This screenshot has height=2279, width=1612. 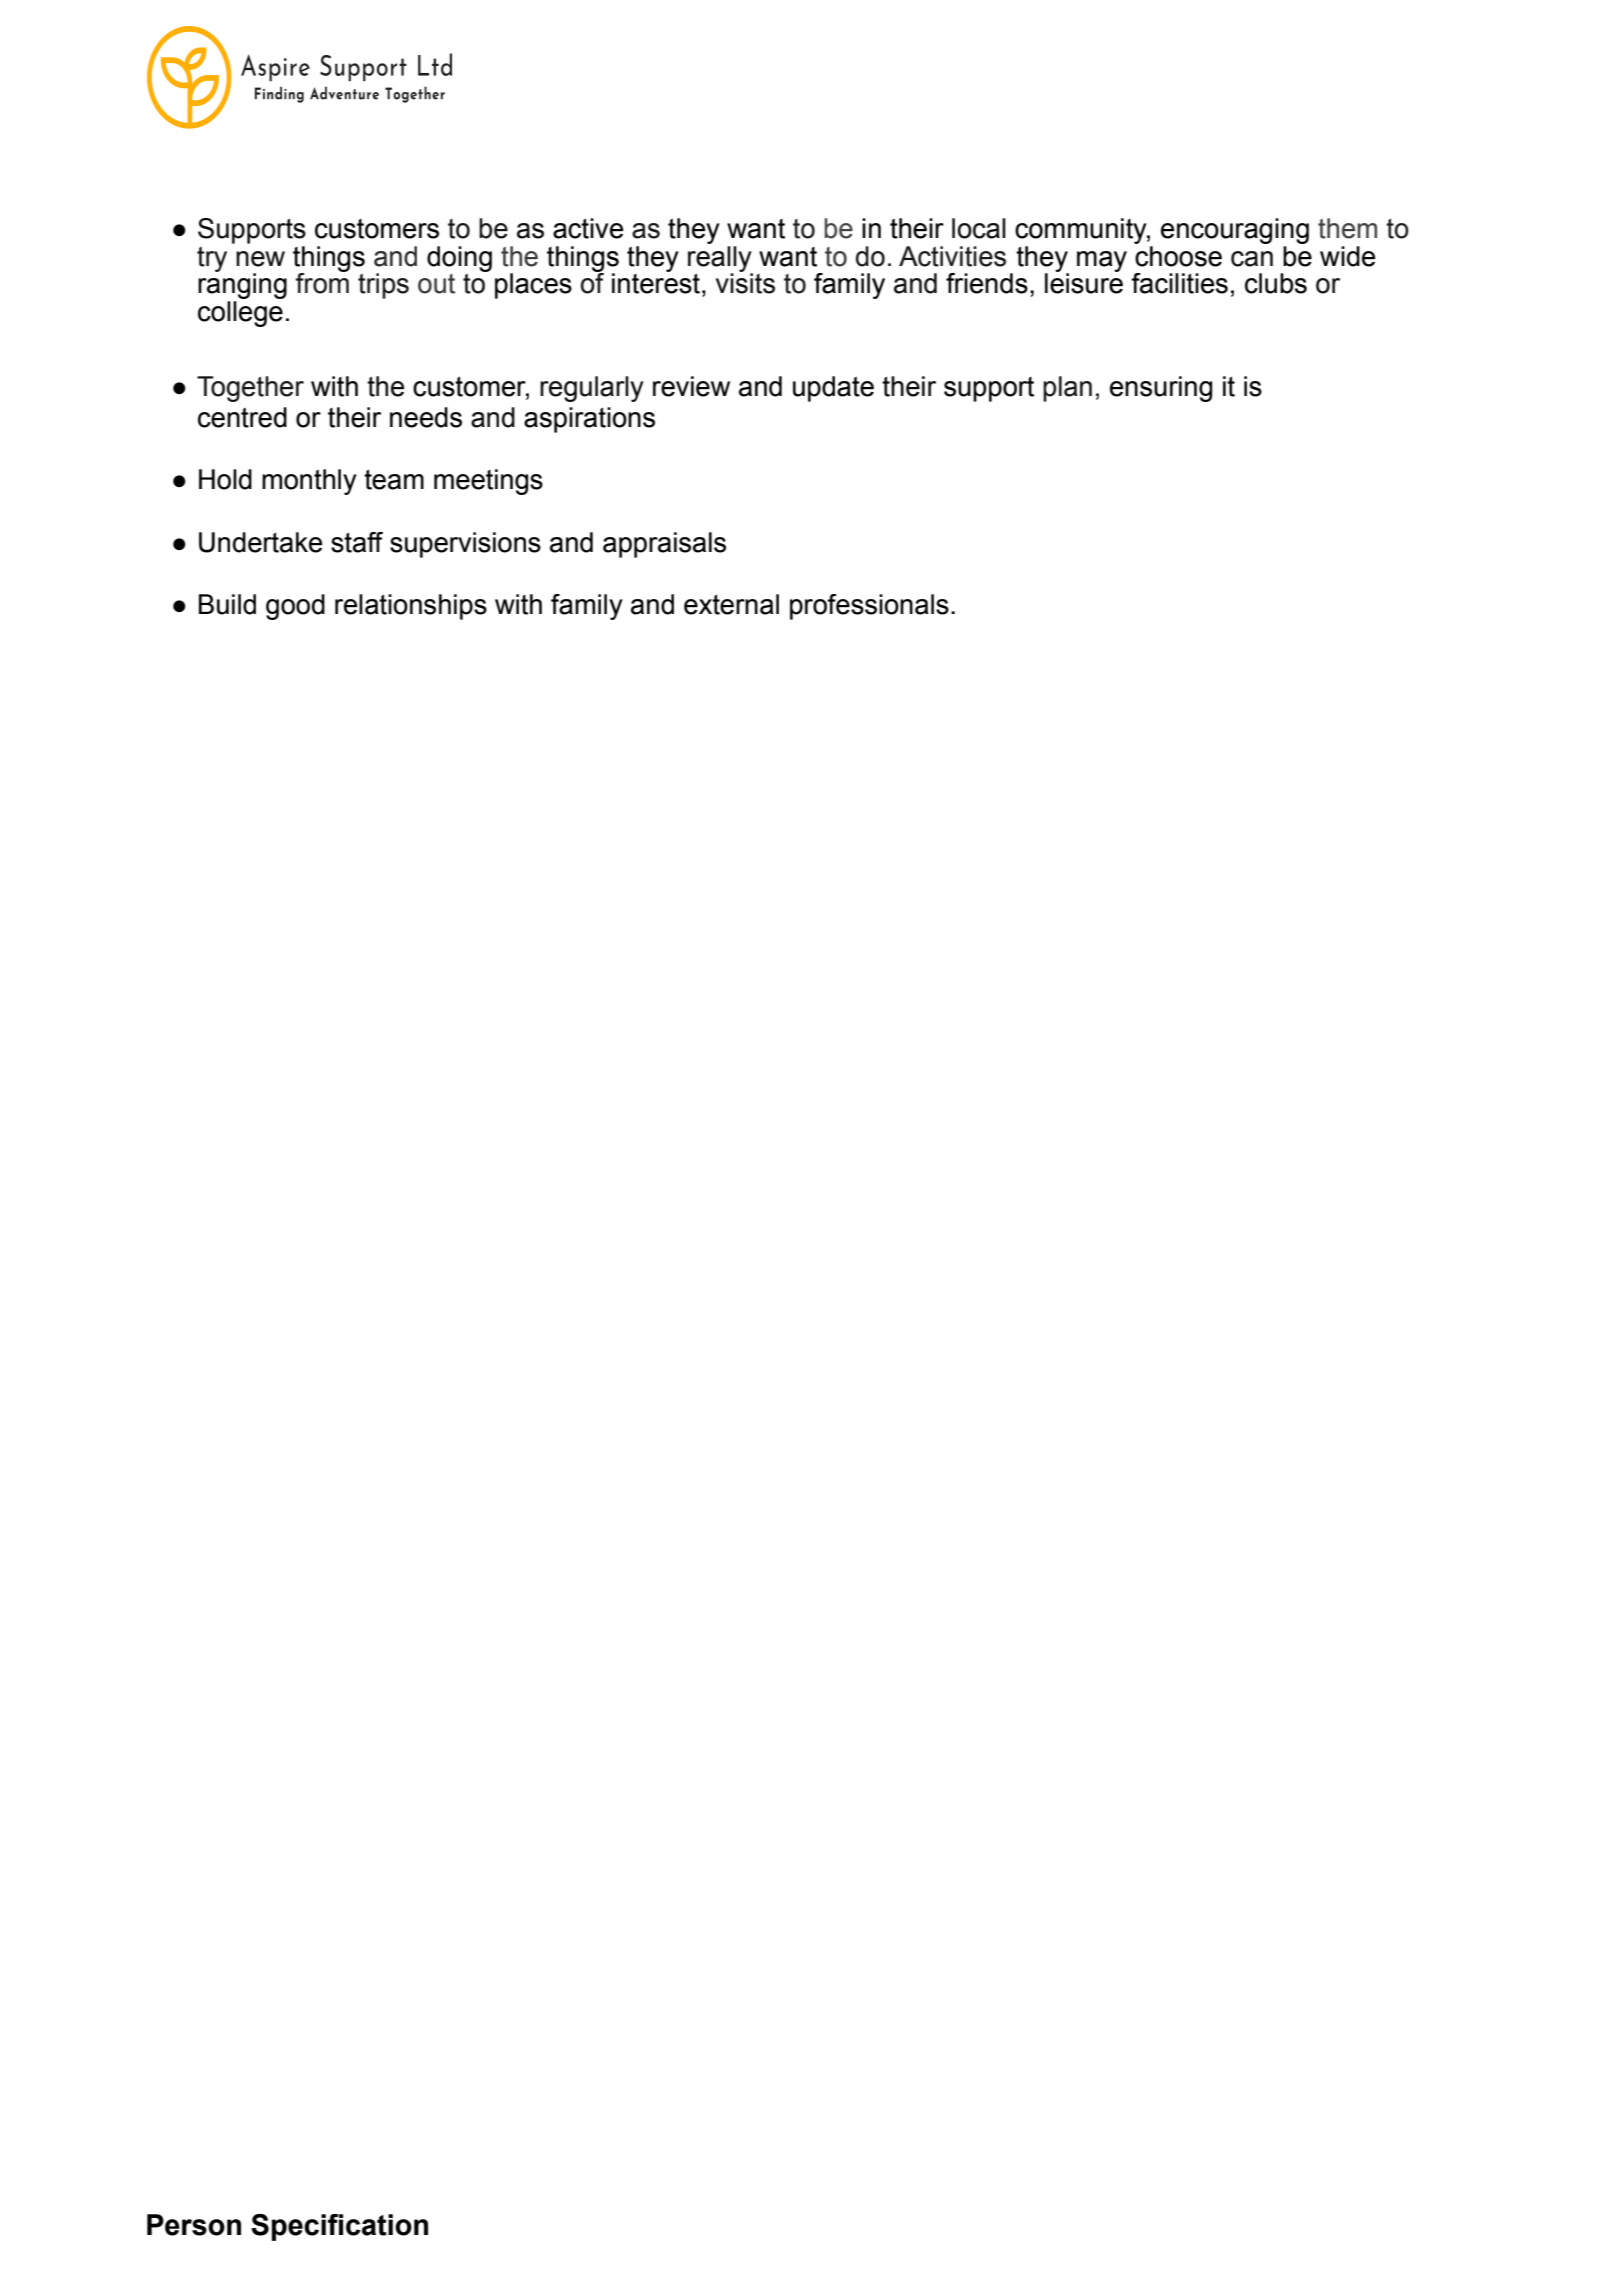 What do you see at coordinates (322, 282) in the screenshot?
I see `from` at bounding box center [322, 282].
